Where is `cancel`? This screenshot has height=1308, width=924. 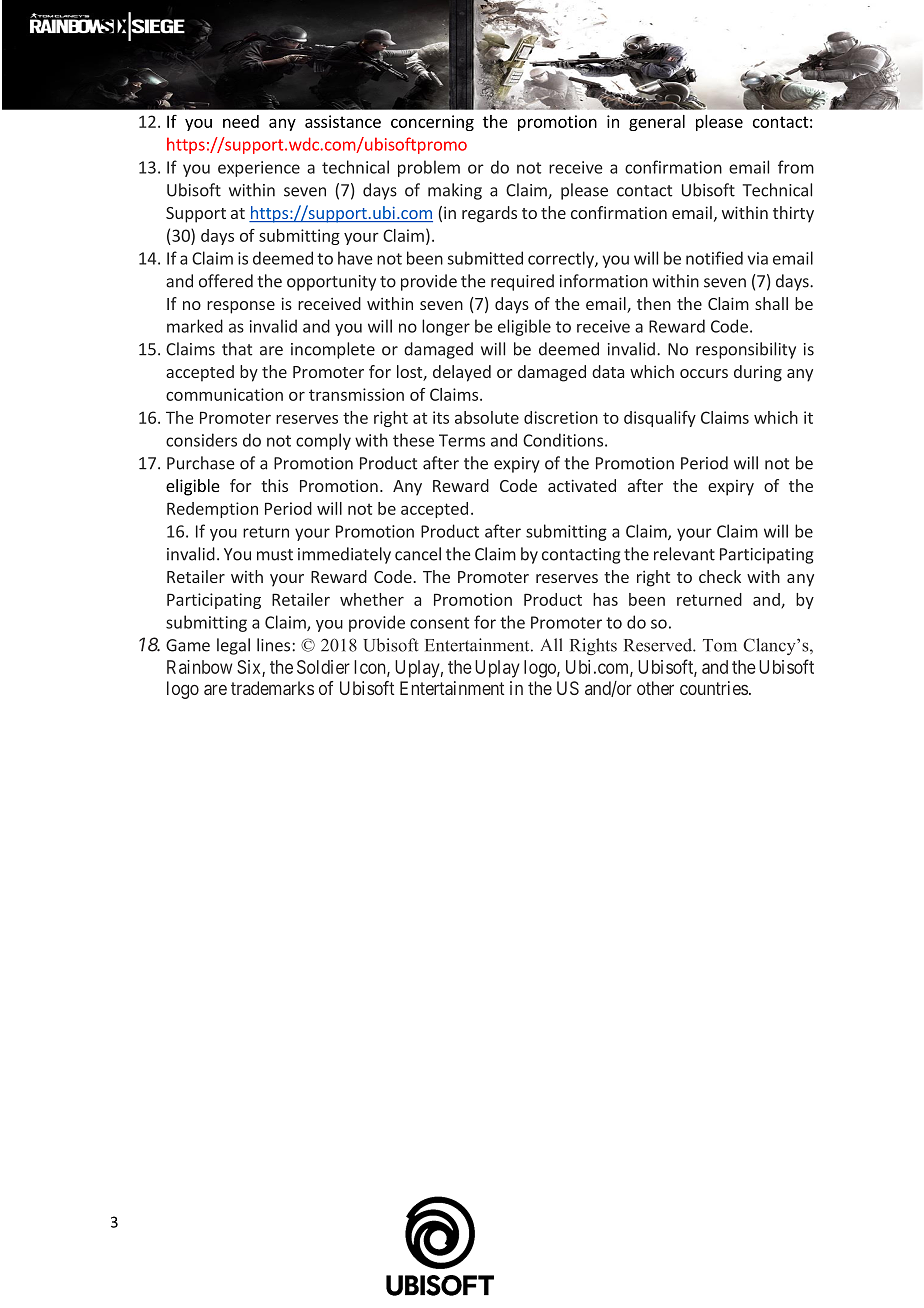 cancel is located at coordinates (418, 554).
